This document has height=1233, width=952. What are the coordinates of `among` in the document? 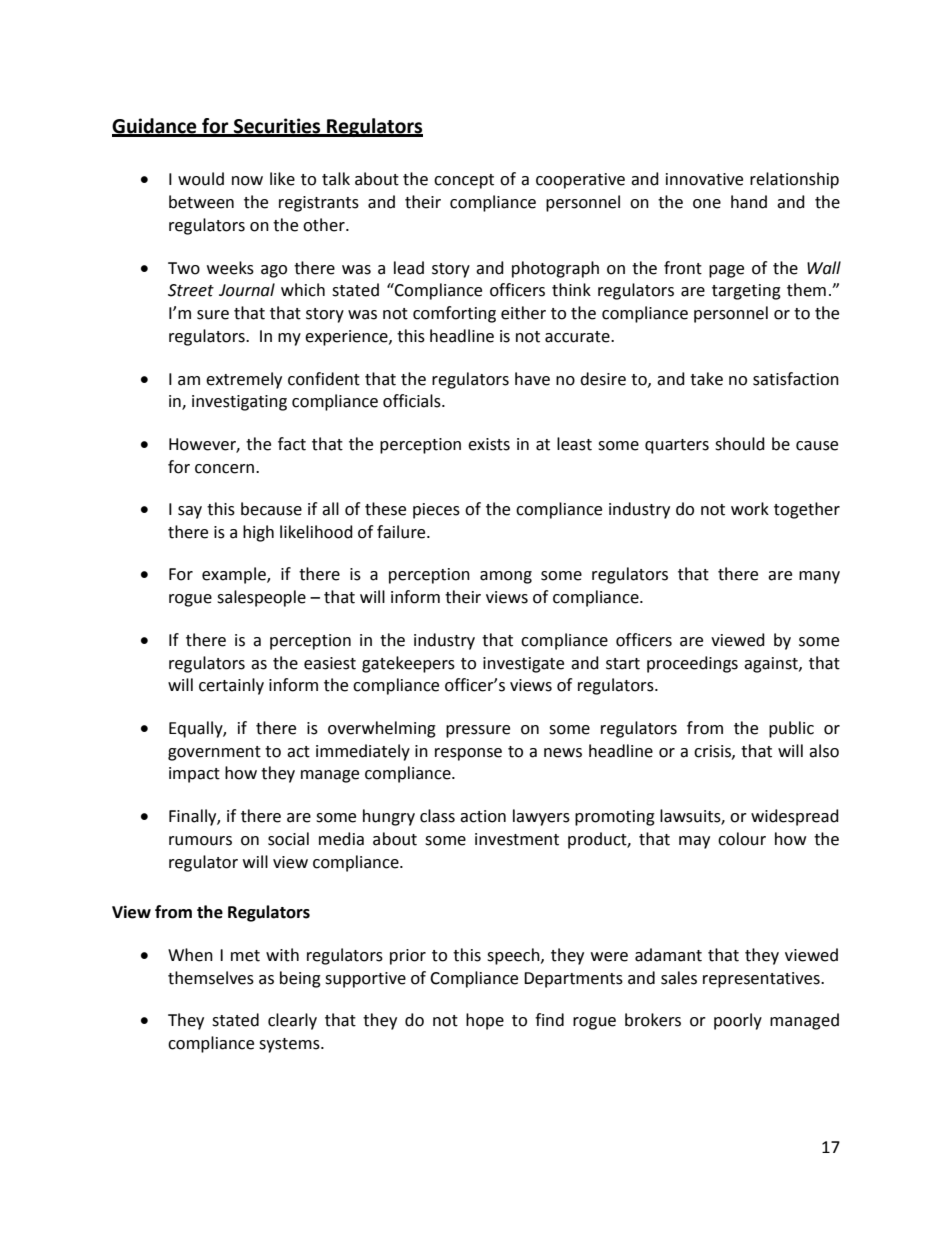 It's located at (506, 577).
